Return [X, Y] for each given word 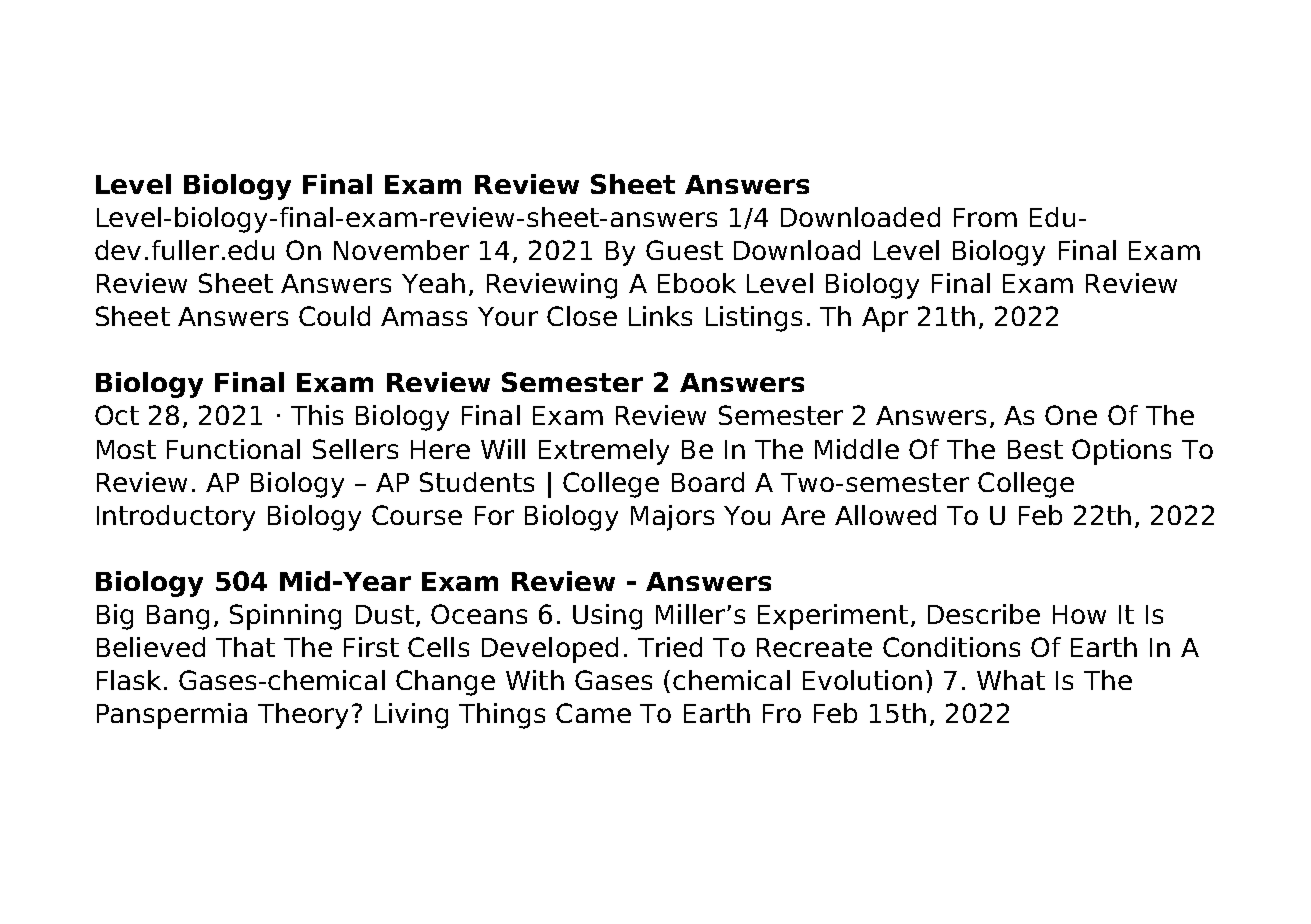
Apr [885, 319]
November [401, 250]
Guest [684, 250]
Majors [672, 518]
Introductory [176, 518]
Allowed [885, 515]
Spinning [285, 617]
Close [582, 316]
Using [607, 617]
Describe [984, 614]
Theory [303, 716]
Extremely [604, 452]
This [317, 415]
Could [334, 316]
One [1071, 415]
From [985, 217]
